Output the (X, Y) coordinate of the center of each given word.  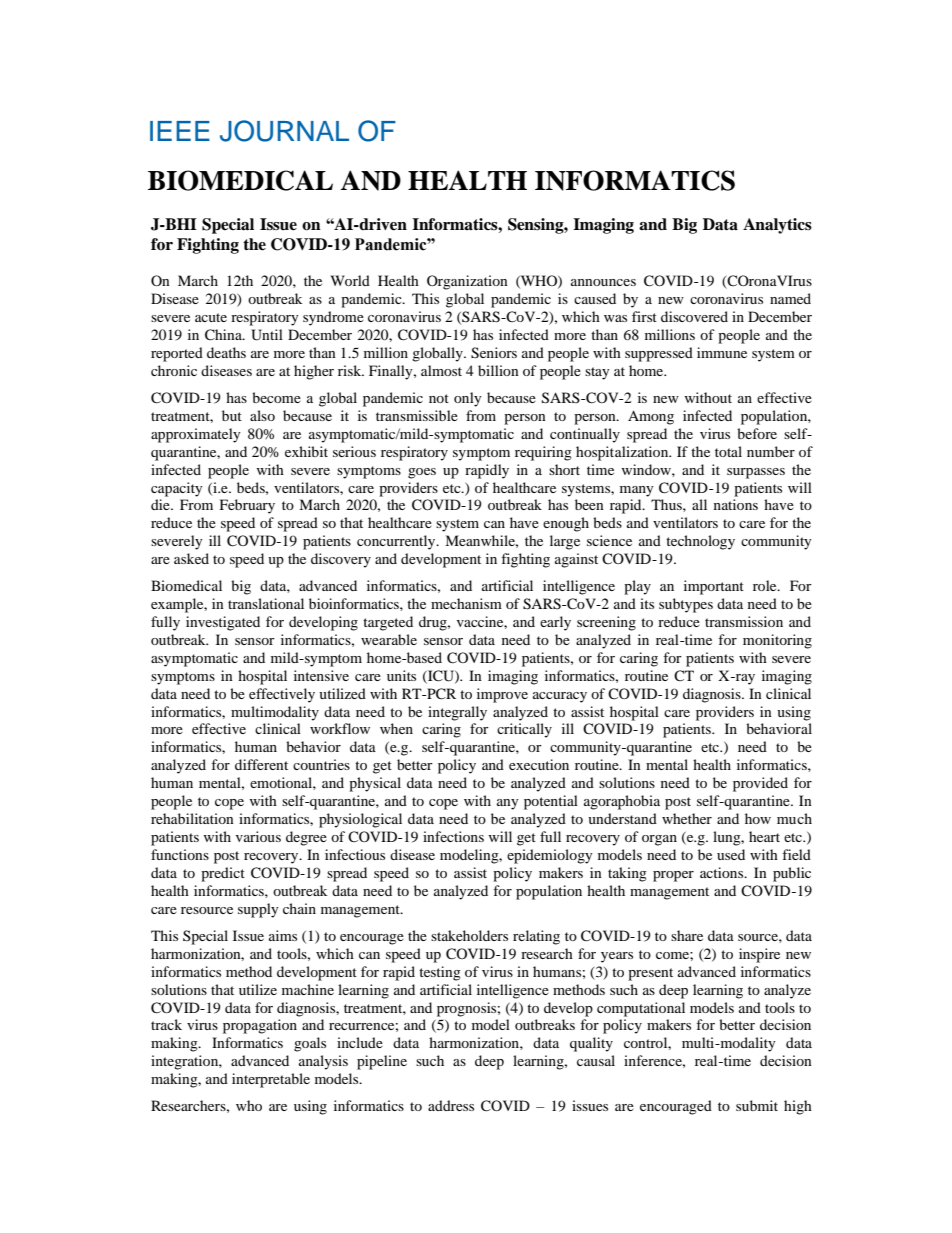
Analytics (777, 226)
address (451, 1105)
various (258, 836)
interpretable (271, 1080)
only (468, 399)
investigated (223, 623)
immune (722, 352)
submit (757, 1105)
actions (723, 872)
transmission (744, 621)
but (232, 415)
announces (603, 282)
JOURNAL (284, 131)
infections (453, 836)
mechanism (466, 603)
